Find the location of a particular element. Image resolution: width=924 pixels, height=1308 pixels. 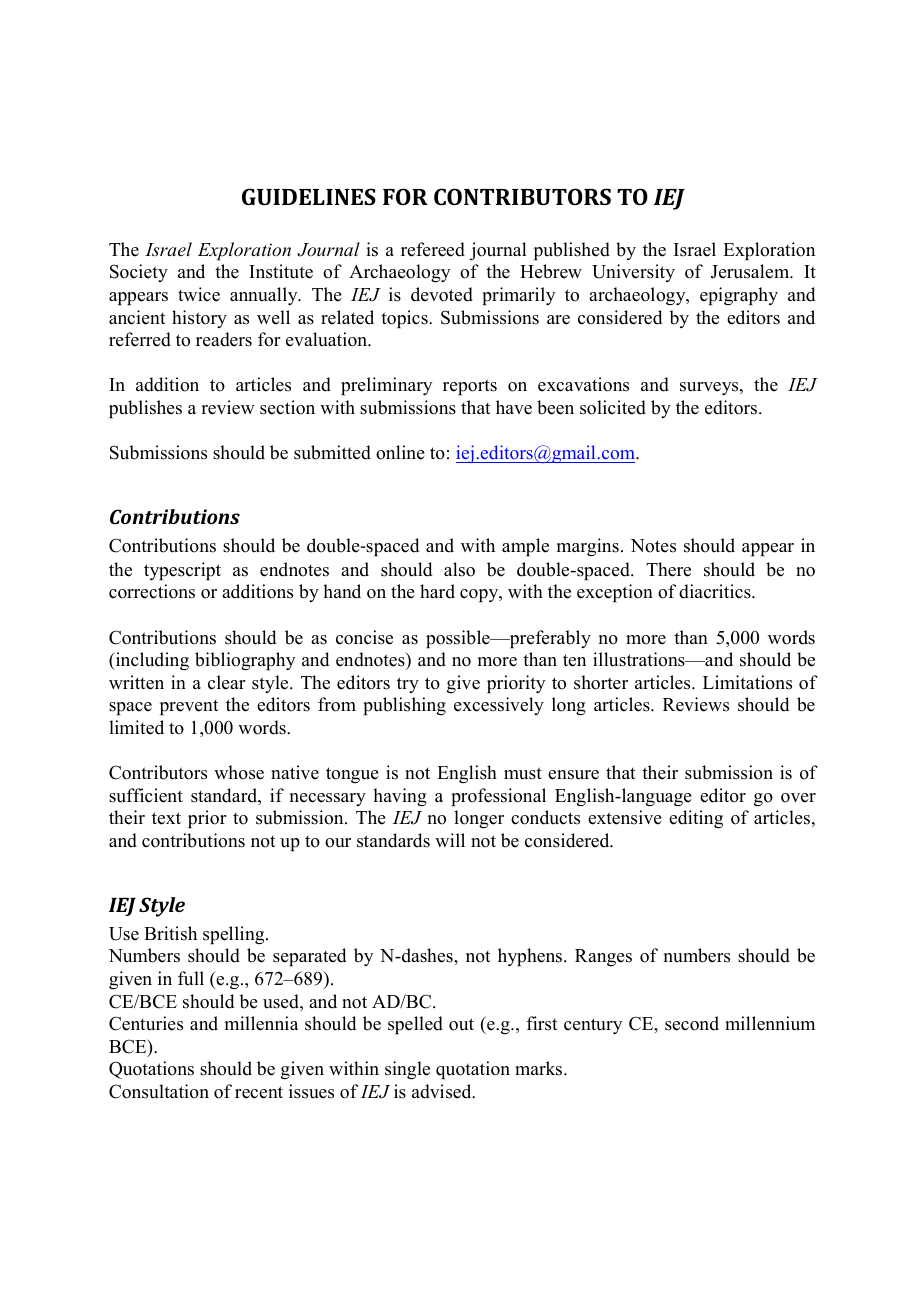

text is located at coordinates (166, 818).
